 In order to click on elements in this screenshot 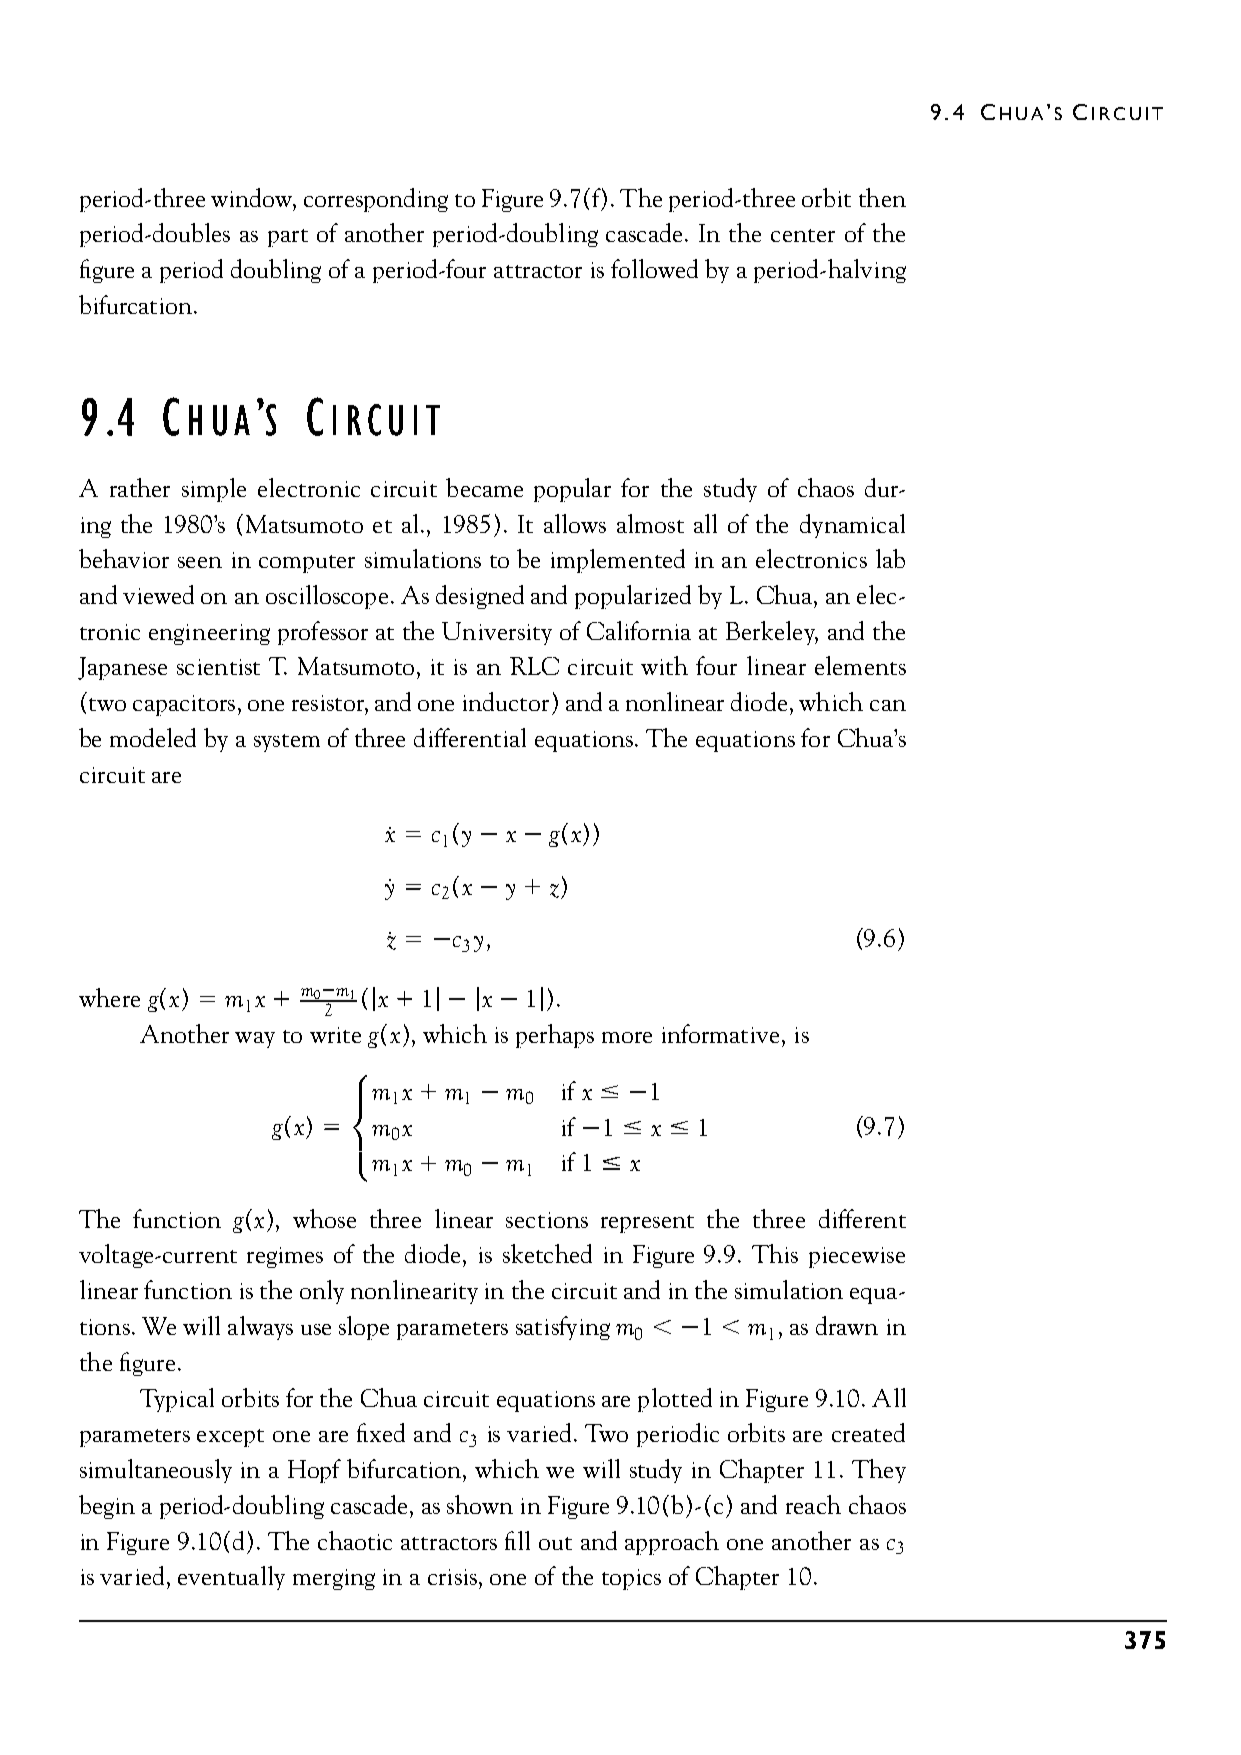, I will do `click(860, 665)`.
